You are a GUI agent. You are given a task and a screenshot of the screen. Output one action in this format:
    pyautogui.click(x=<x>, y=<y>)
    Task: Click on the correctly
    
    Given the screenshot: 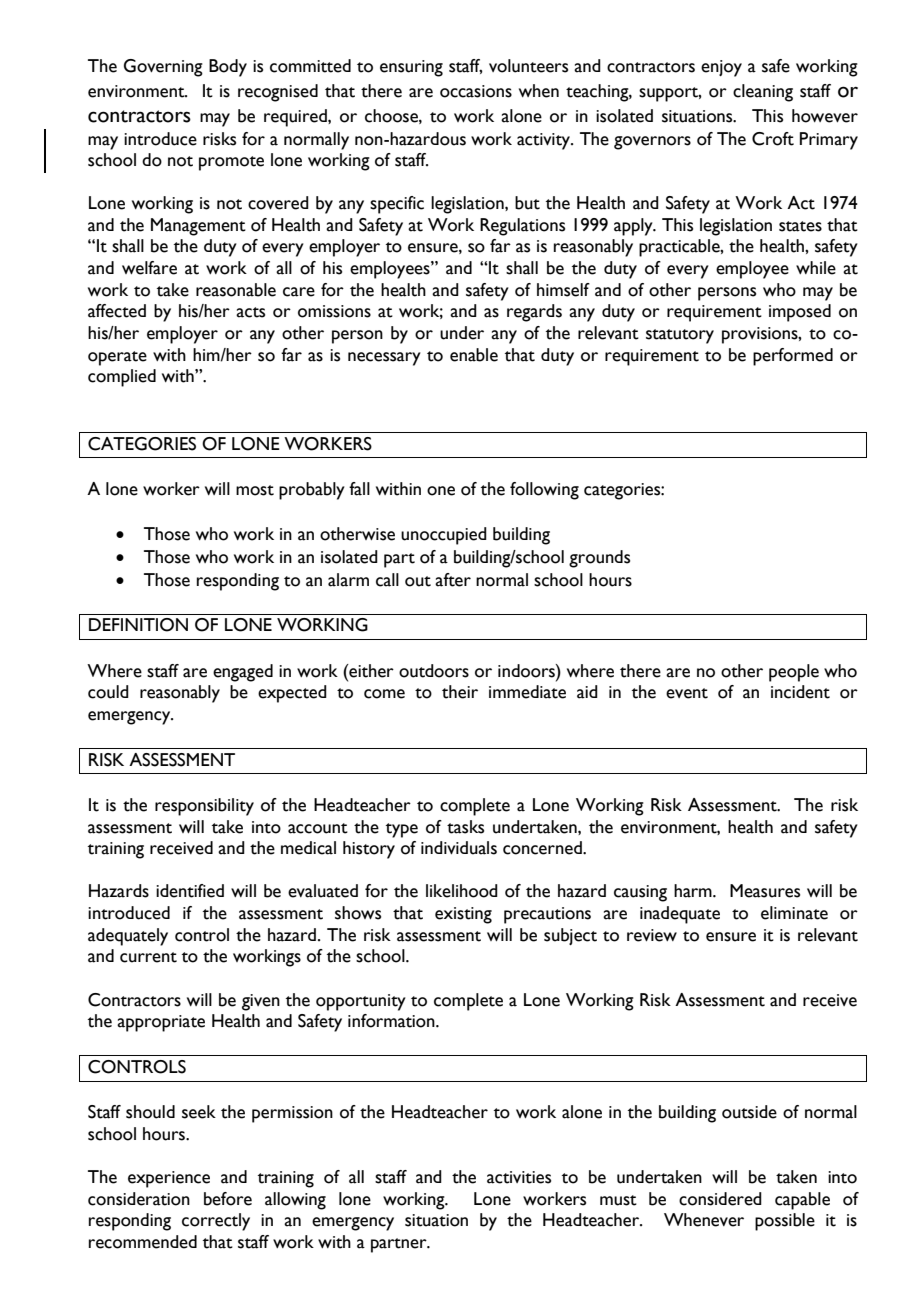 What is the action you would take?
    pyautogui.click(x=216, y=1222)
